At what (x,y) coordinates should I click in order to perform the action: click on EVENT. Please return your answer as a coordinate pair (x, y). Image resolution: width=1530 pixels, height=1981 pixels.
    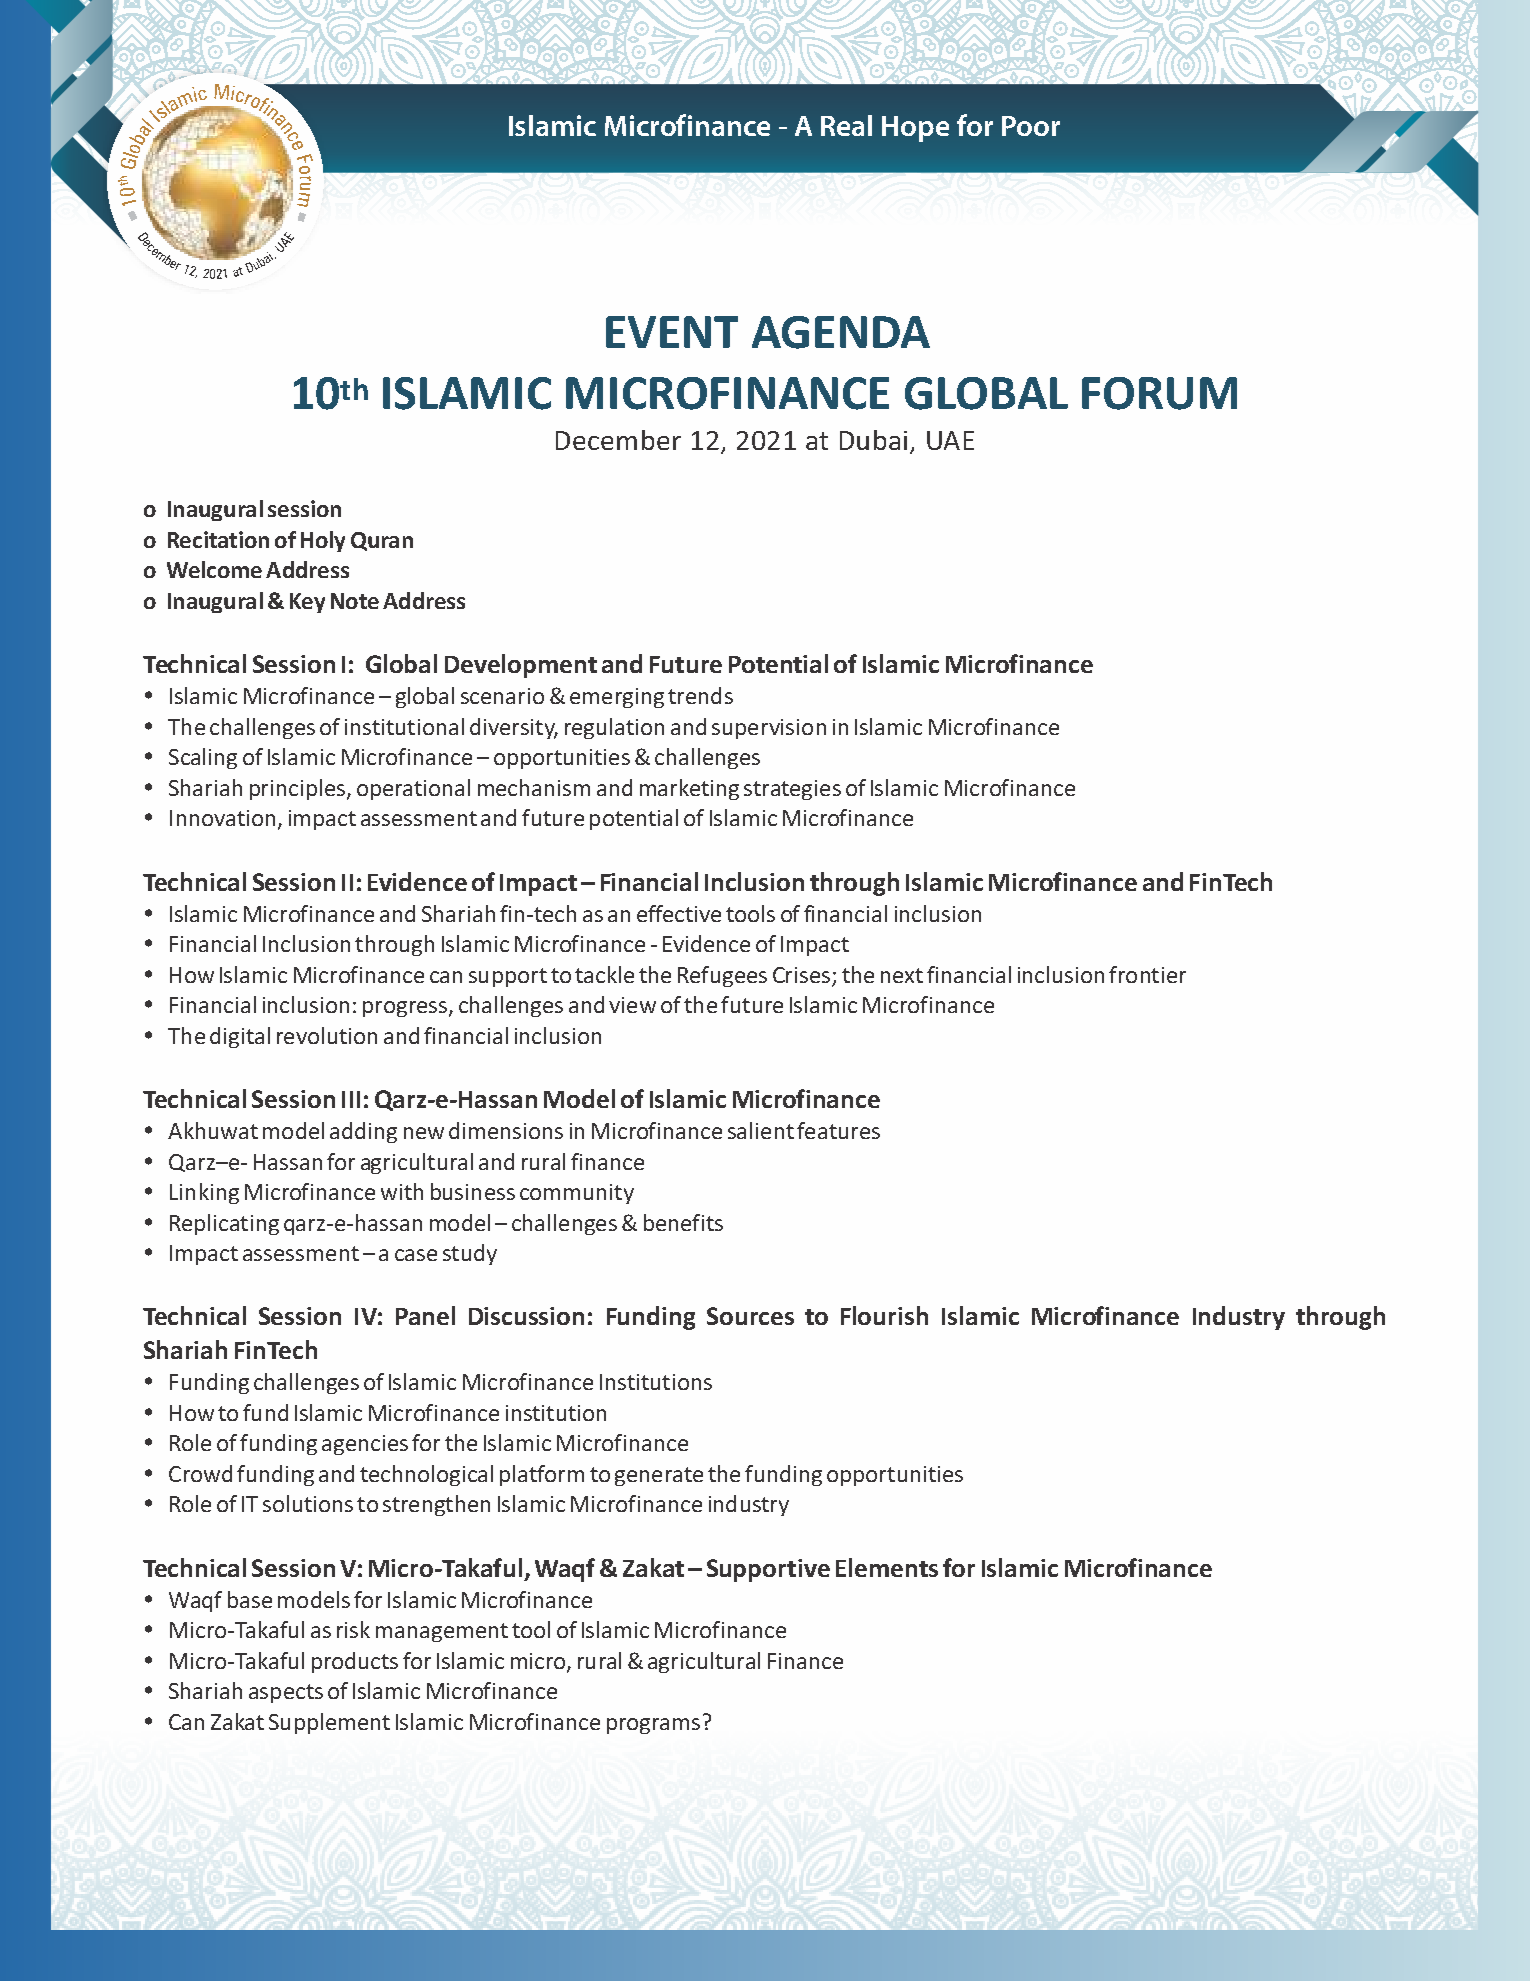
    Looking at the image, I should click on (672, 332).
